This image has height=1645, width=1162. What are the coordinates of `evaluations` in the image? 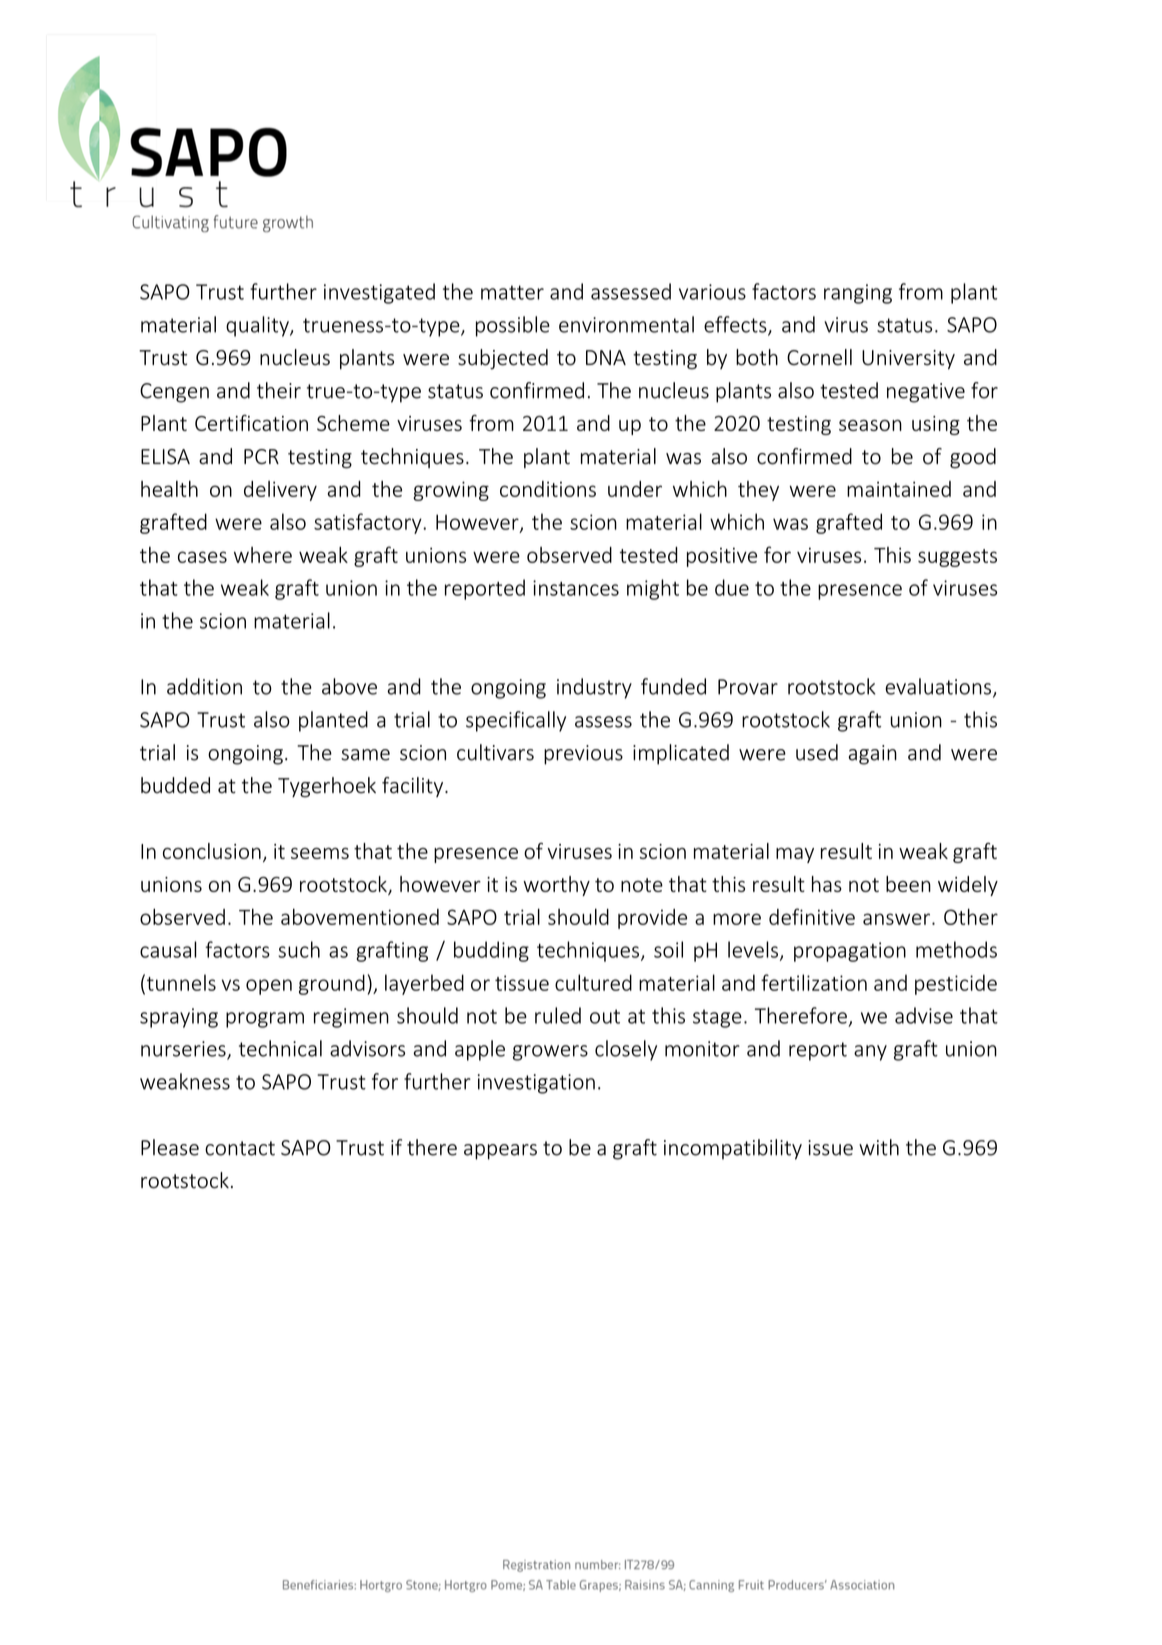 It's located at (938, 686).
